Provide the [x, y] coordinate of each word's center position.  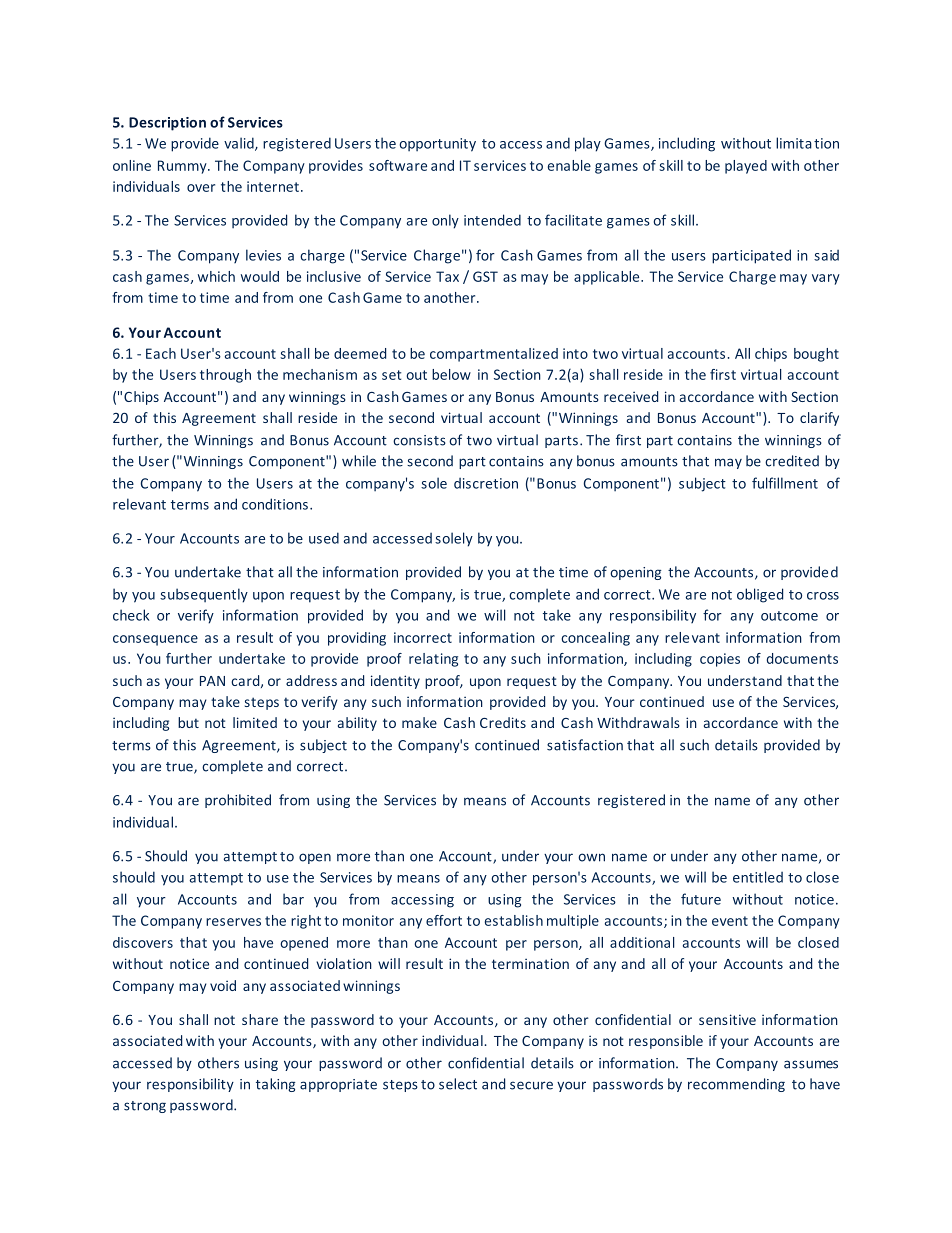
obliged [760, 595]
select [458, 1084]
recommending [736, 1085]
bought [816, 355]
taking [276, 1085]
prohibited [238, 801]
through [225, 376]
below [451, 374]
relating [433, 660]
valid [240, 144]
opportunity [437, 145]
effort [444, 920]
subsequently [204, 595]
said [826, 255]
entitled [758, 877]
